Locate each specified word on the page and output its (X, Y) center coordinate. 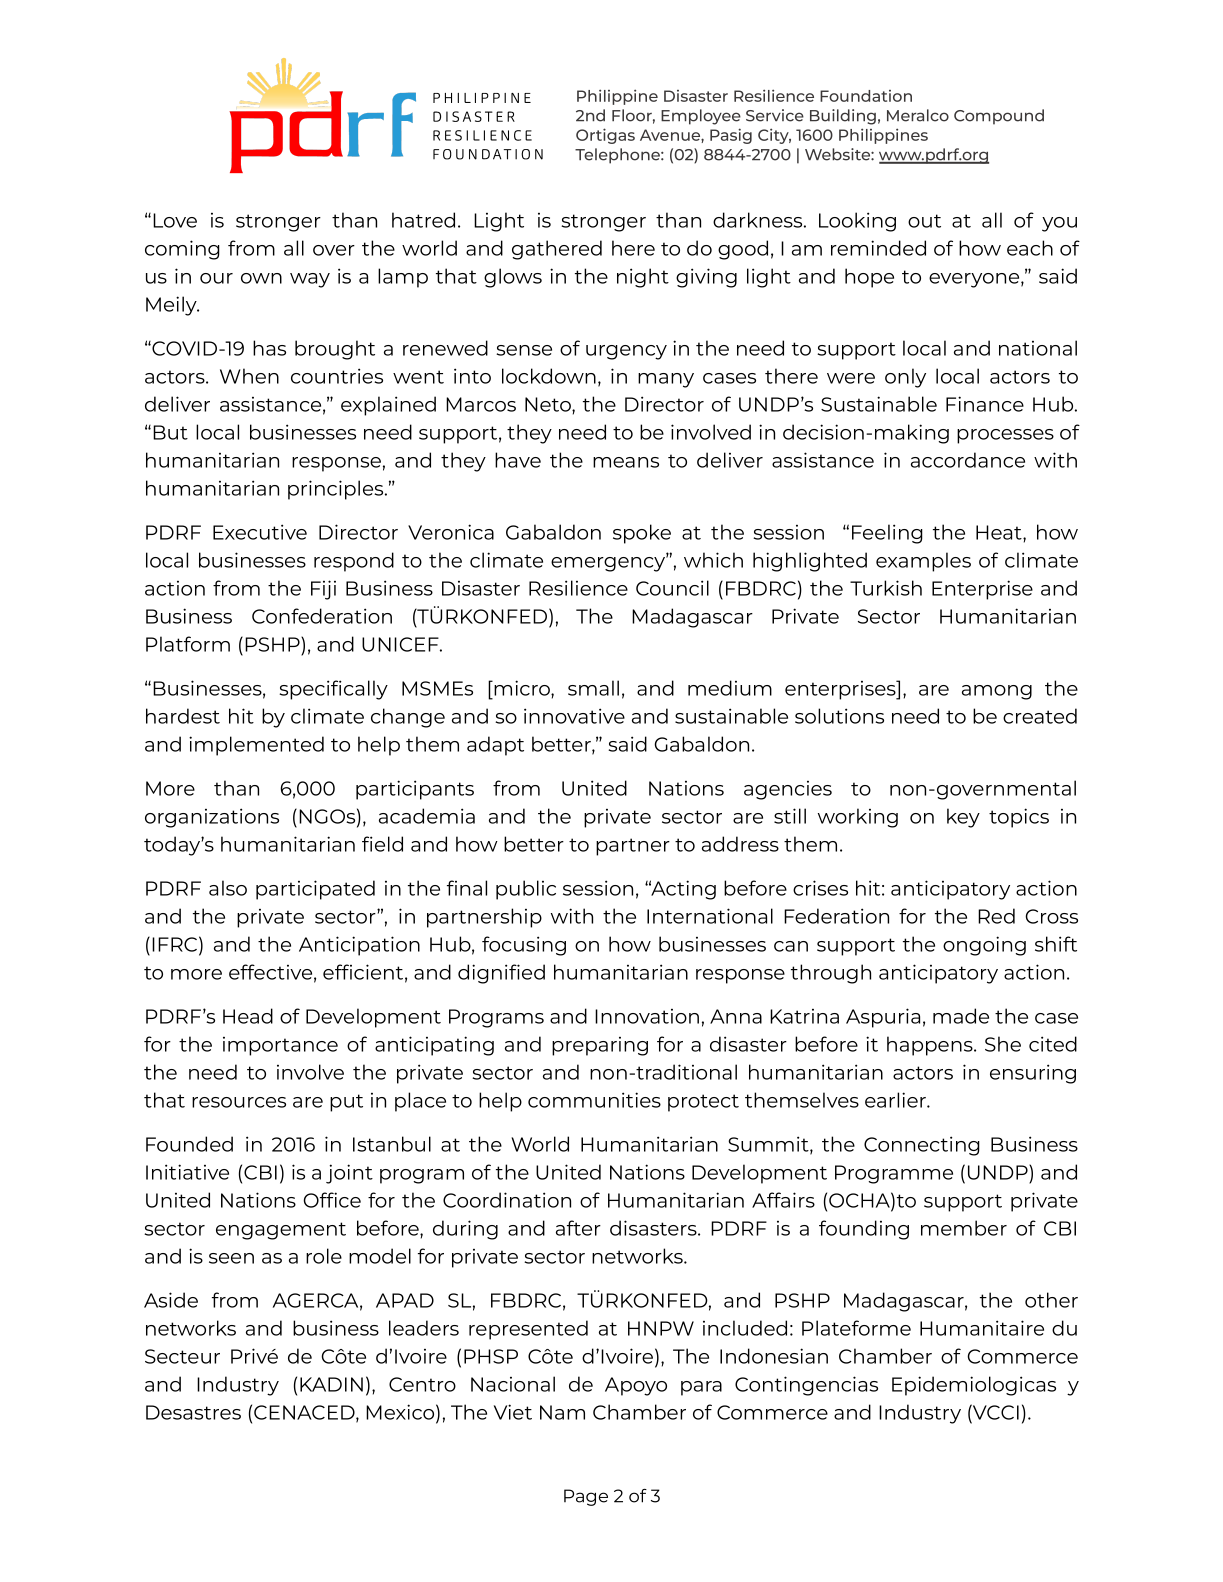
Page (586, 1497)
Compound (999, 117)
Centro (422, 1384)
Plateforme (856, 1328)
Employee (701, 117)
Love (175, 220)
